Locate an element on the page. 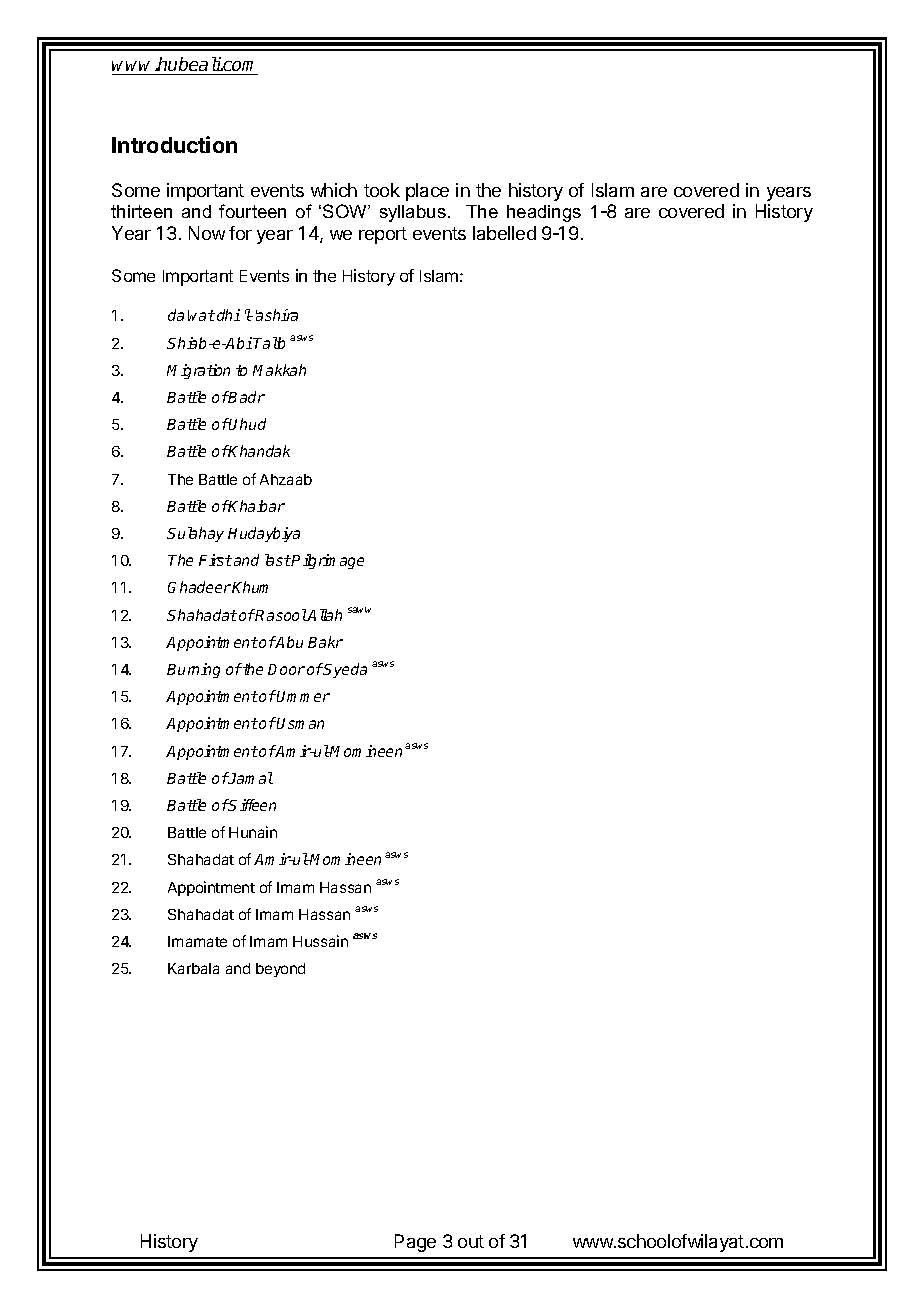 This image has width=924, height=1308. beyond is located at coordinates (280, 970).
